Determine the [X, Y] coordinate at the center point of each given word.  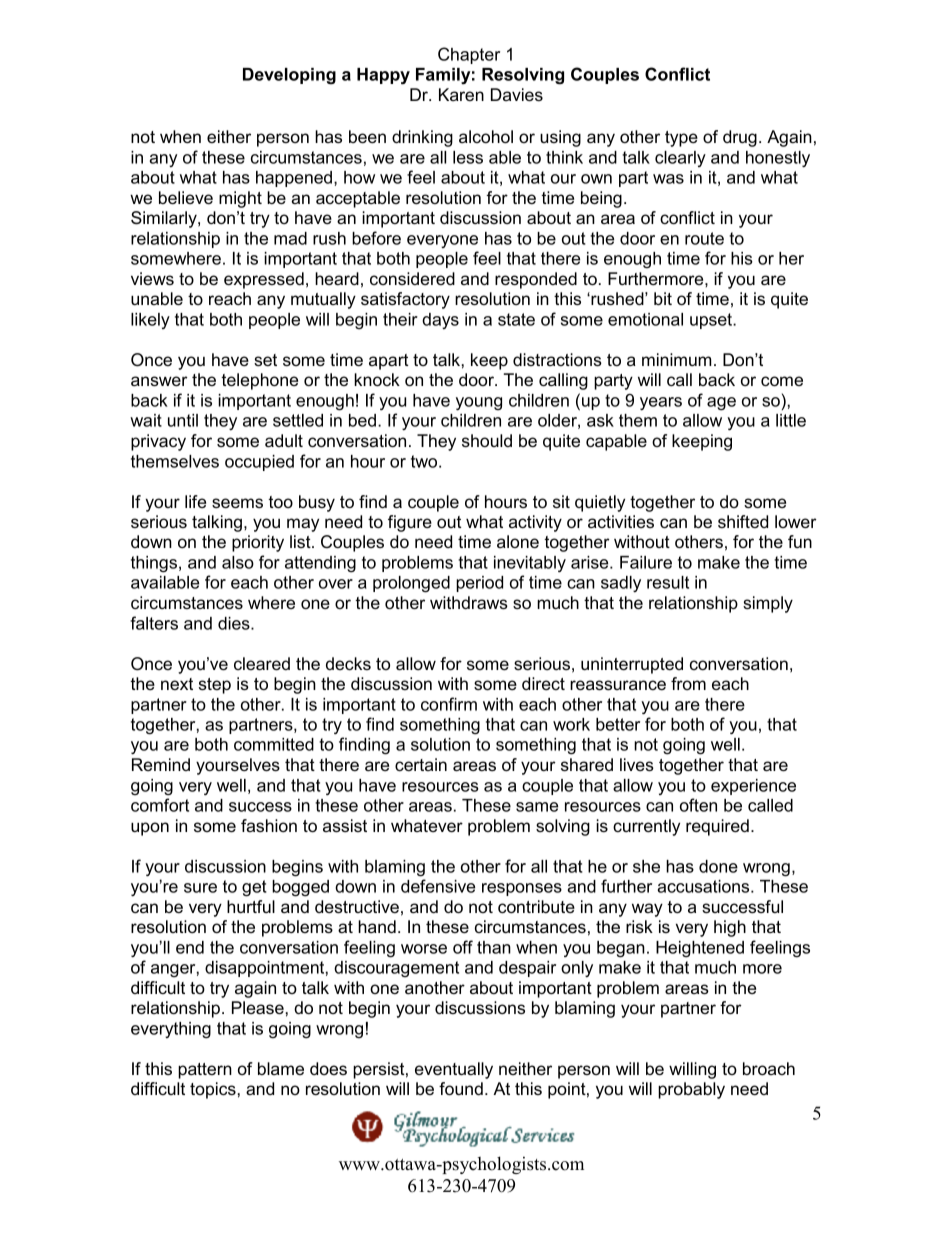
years [661, 403]
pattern [205, 1071]
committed [274, 744]
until [183, 420]
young [479, 404]
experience [753, 787]
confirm [449, 704]
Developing [289, 76]
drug [740, 138]
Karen [461, 94]
